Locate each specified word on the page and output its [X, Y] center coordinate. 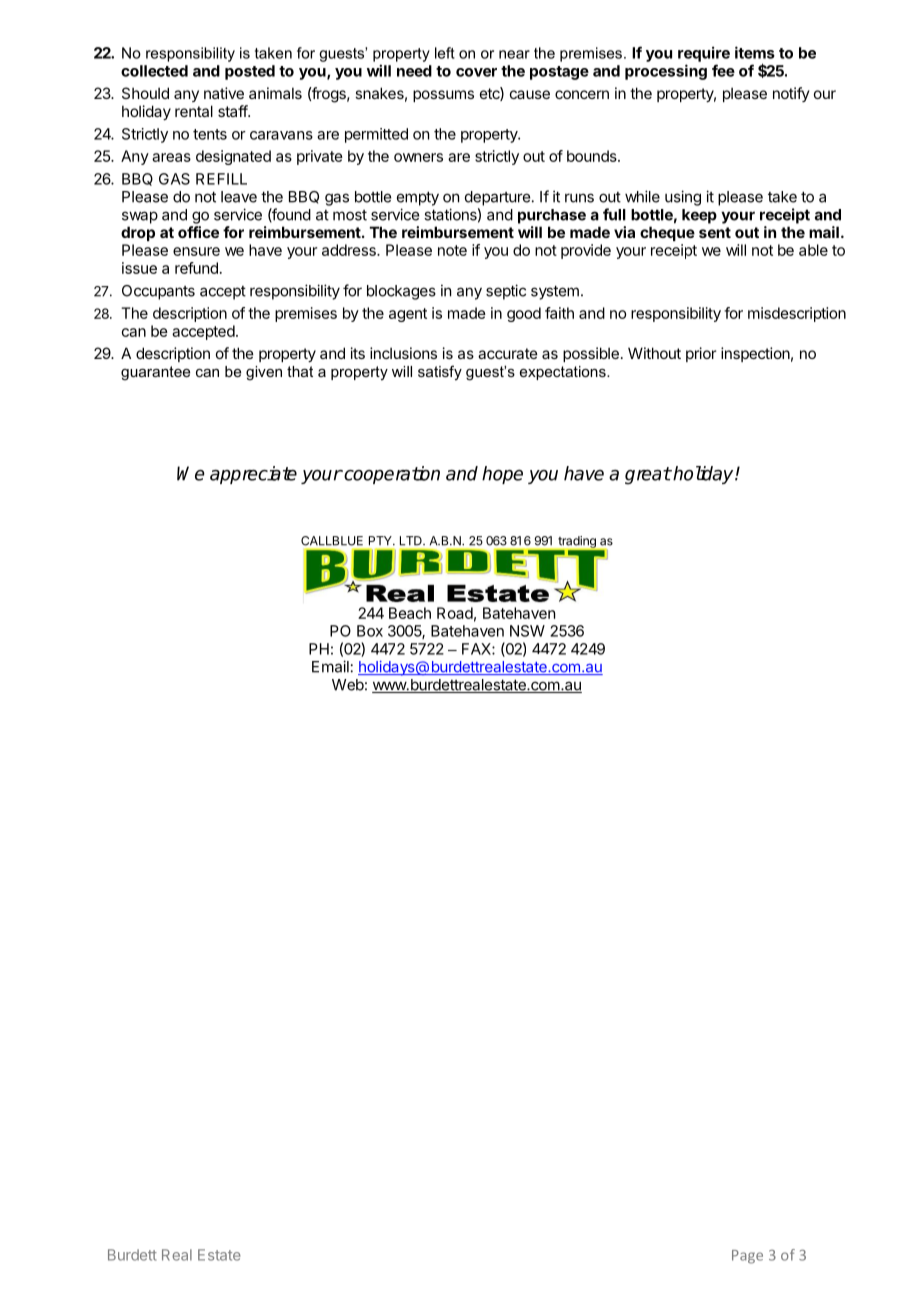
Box [370, 631]
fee [723, 70]
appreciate [253, 475]
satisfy [440, 372]
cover [476, 72]
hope [502, 475]
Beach [410, 613]
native [224, 93]
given [264, 373]
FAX [477, 649]
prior [701, 354]
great [648, 476]
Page [747, 1257]
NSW [527, 631]
